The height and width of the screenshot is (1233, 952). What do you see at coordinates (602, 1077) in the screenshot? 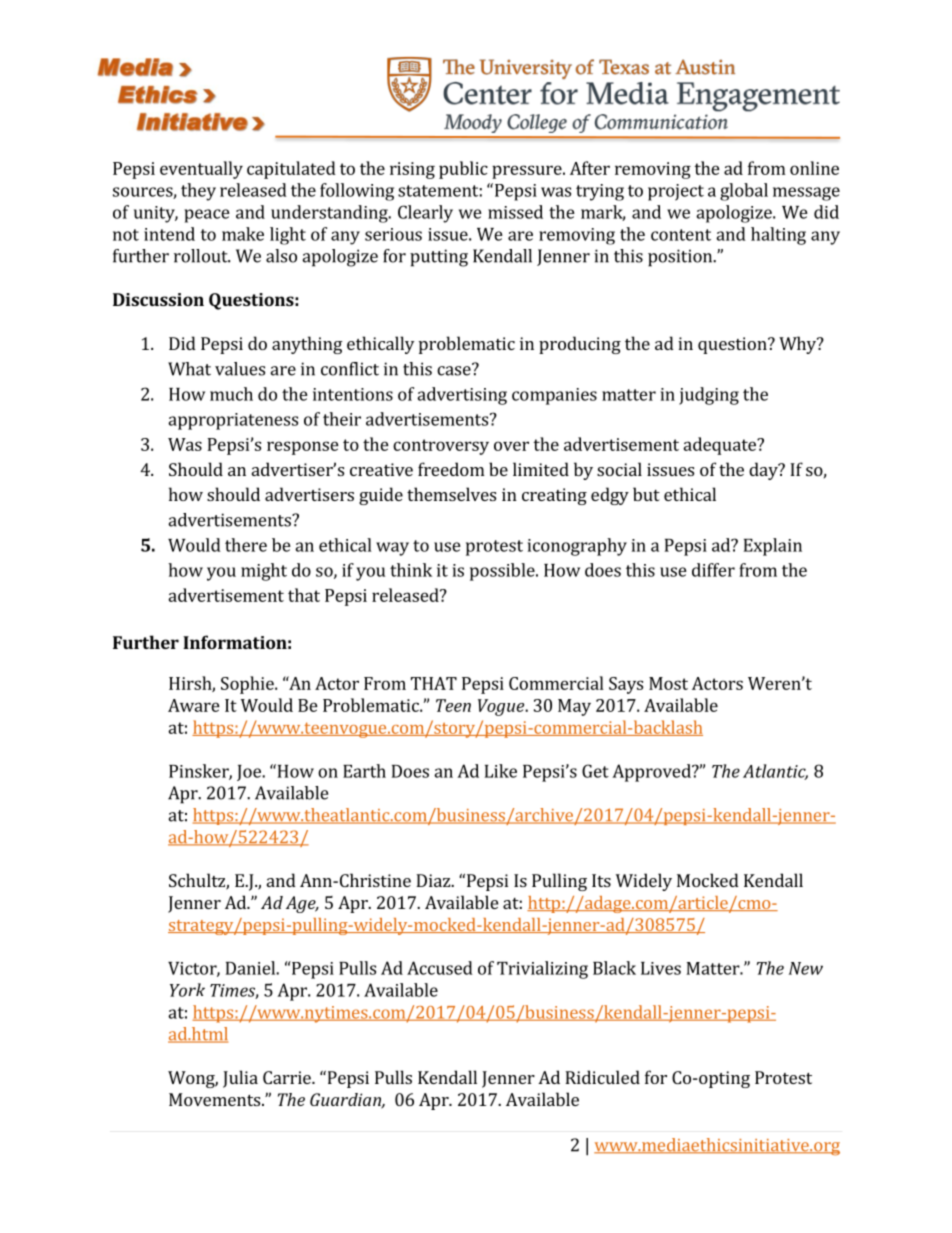
I see `Ridiculed` at bounding box center [602, 1077].
